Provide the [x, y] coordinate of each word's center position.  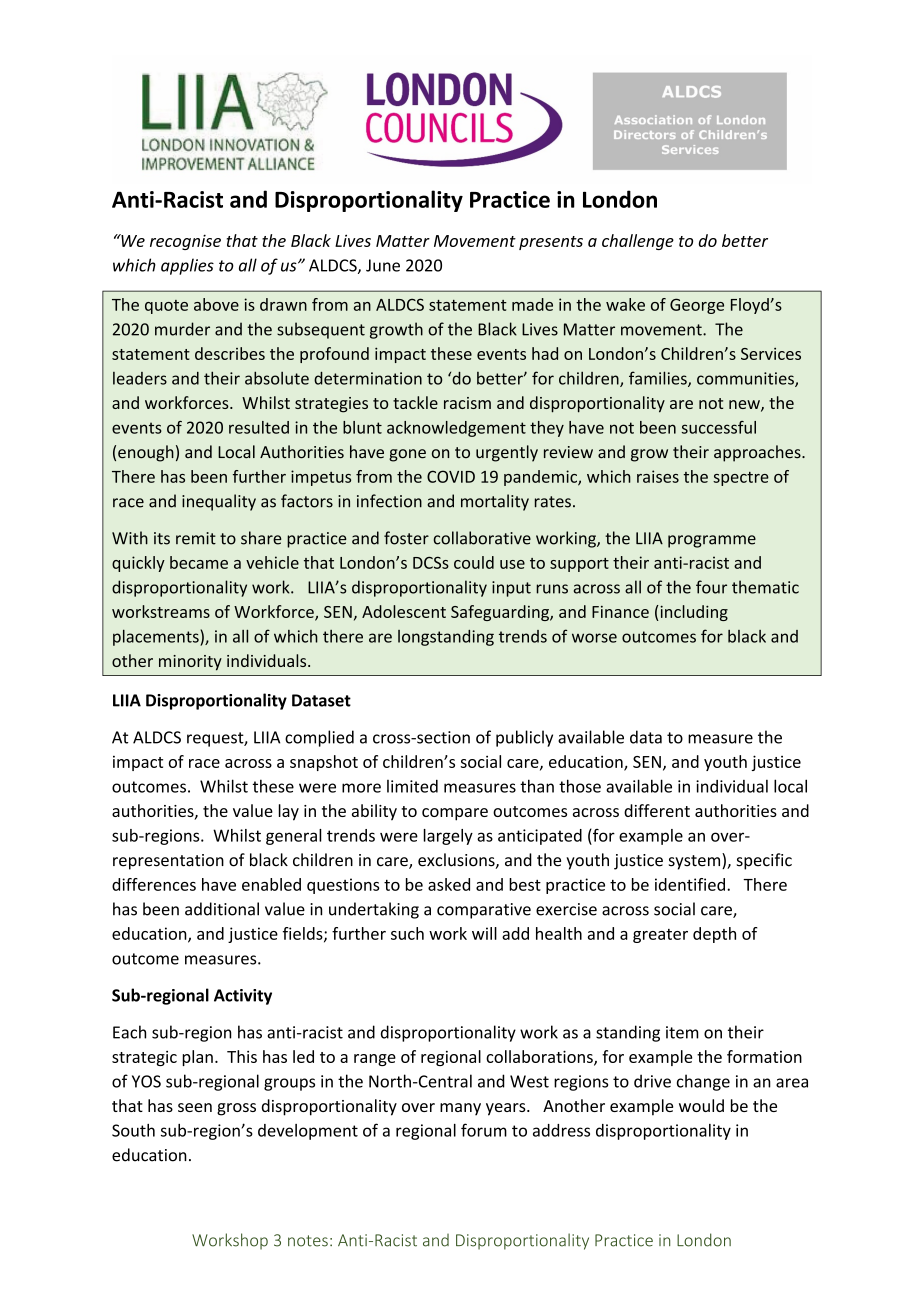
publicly [524, 738]
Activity [243, 997]
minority [190, 663]
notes [308, 1241]
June [383, 265]
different [657, 810]
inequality [219, 502]
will [484, 933]
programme [712, 541]
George [697, 306]
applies [187, 266]
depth [714, 935]
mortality [495, 502]
